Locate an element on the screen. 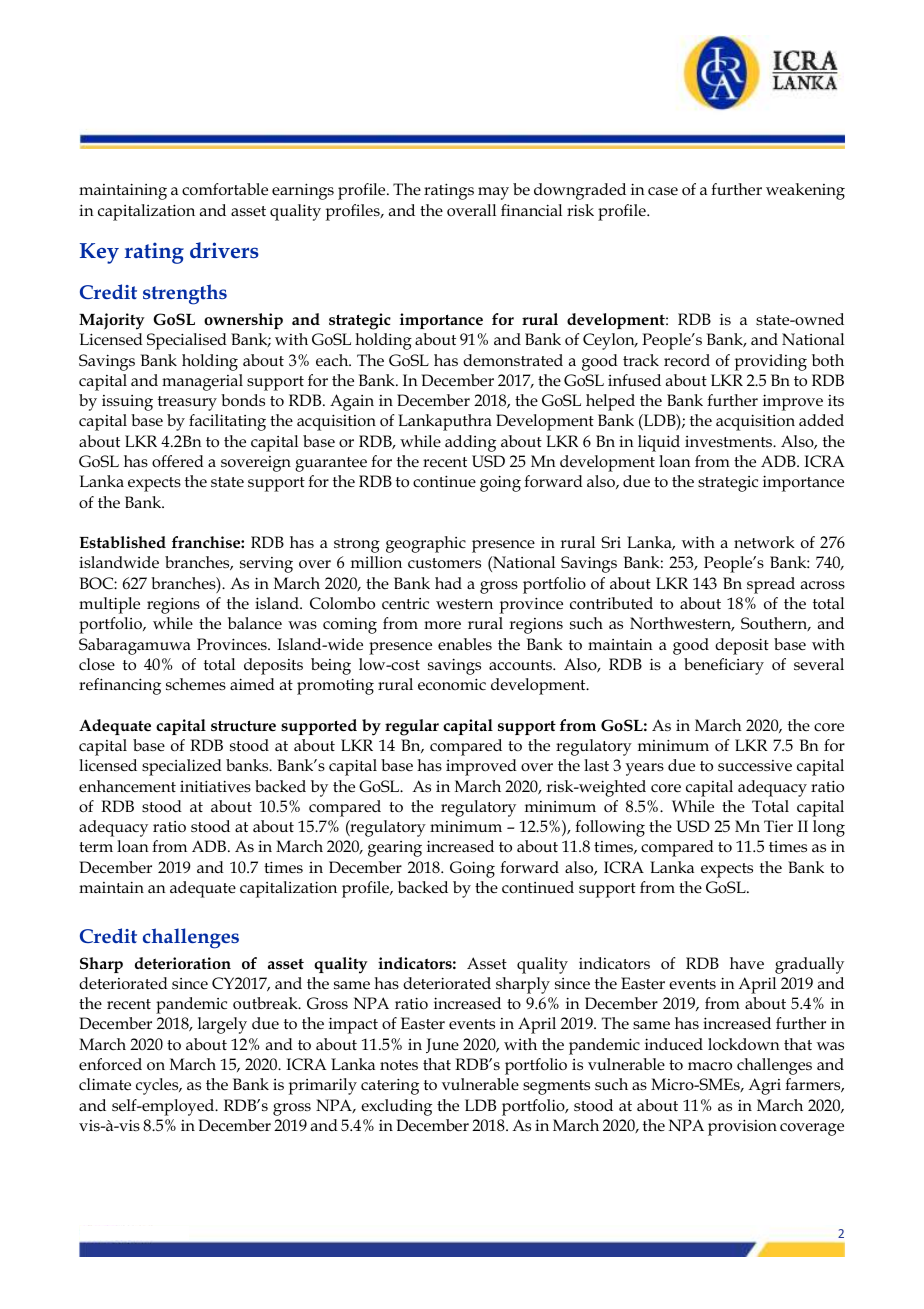 This screenshot has width=924, height=1309. schemes is located at coordinates (196, 684).
